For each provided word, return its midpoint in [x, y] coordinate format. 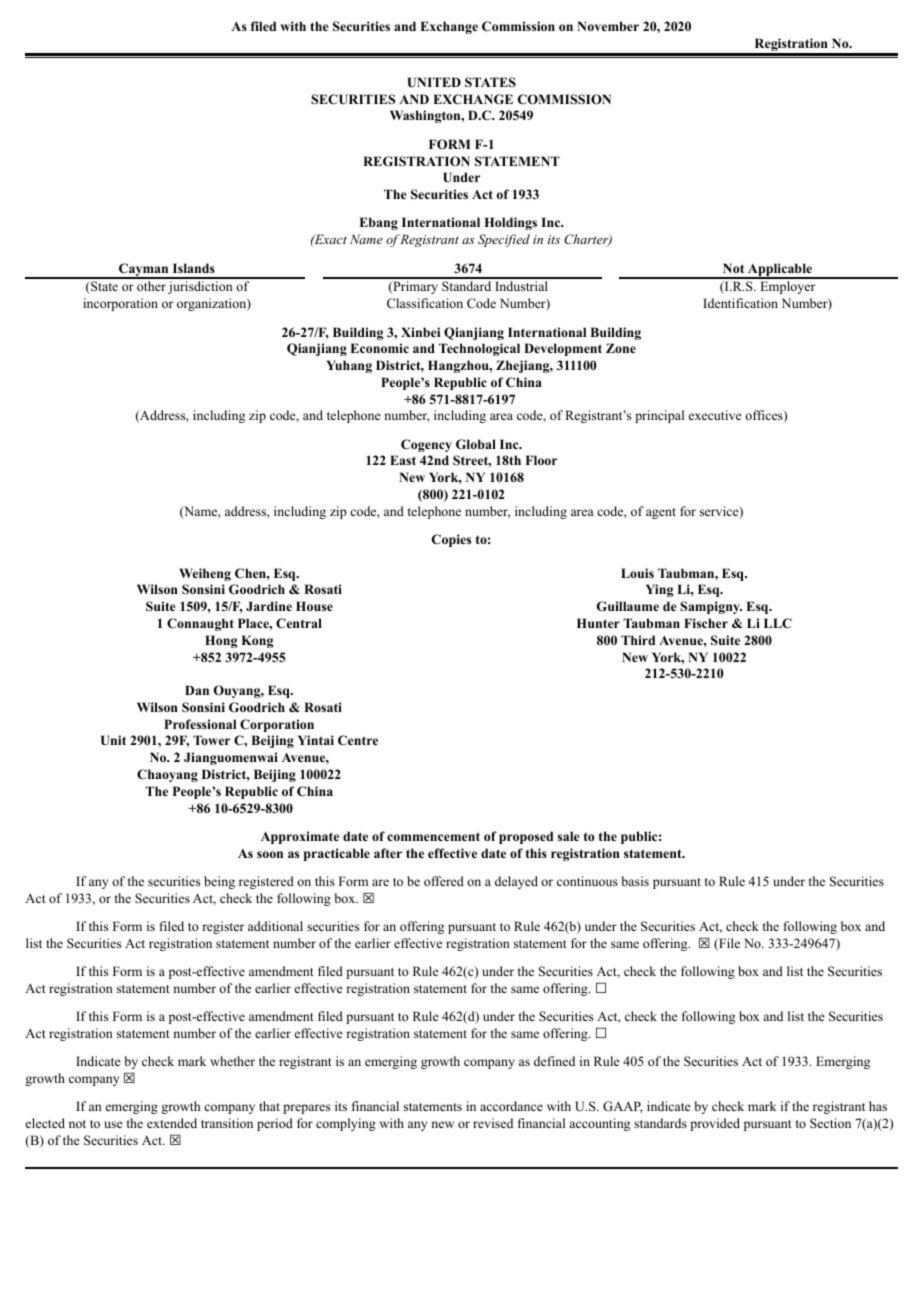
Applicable [780, 270]
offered [444, 881]
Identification [740, 303]
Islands [194, 268]
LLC [778, 623]
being [219, 882]
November [608, 26]
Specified [504, 240]
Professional [200, 724]
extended [172, 1123]
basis [635, 881]
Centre [358, 740]
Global [476, 444]
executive [715, 415]
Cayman [144, 271]
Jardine [269, 606]
